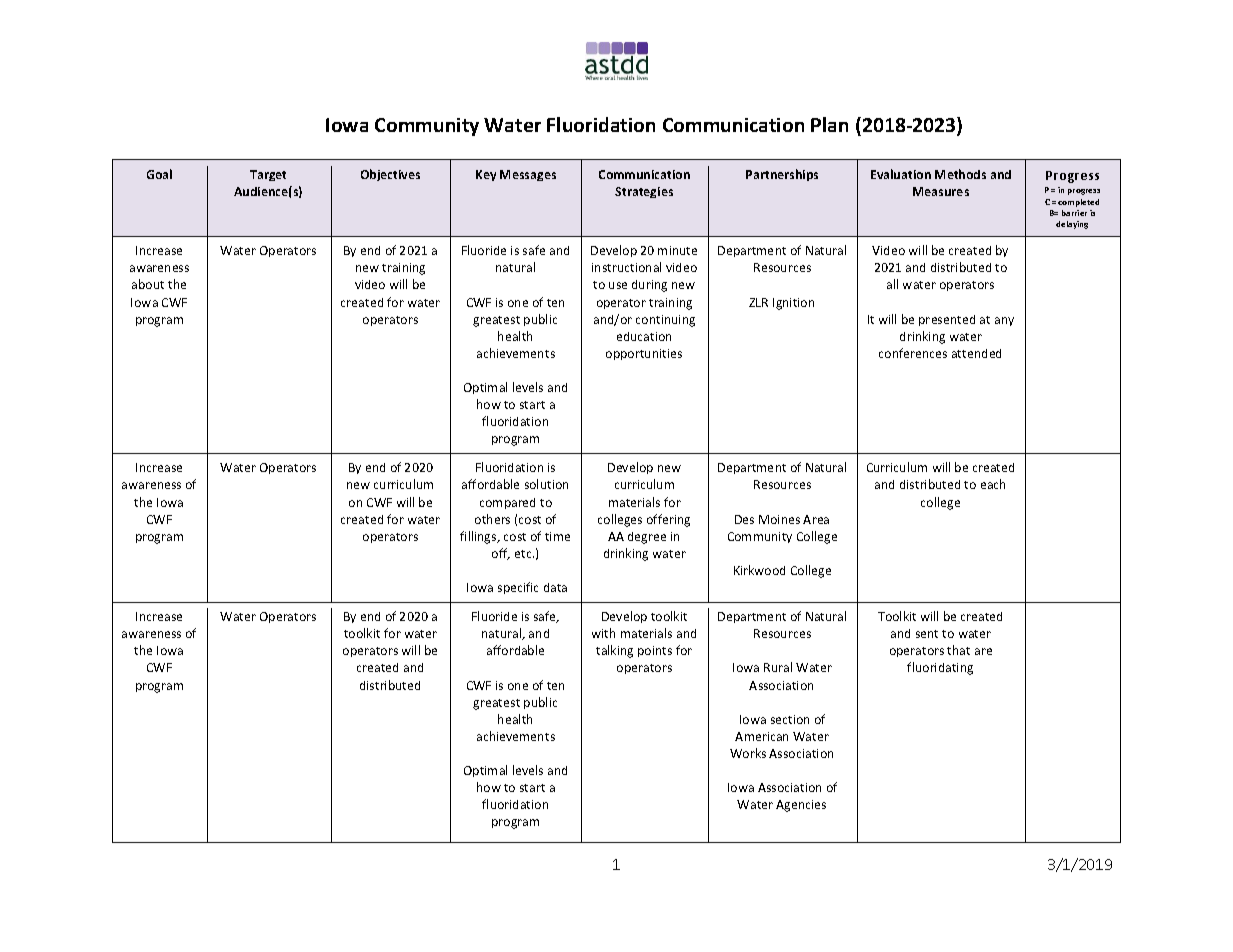 Image resolution: width=1233 pixels, height=952 pixels. Describe the element at coordinates (528, 175) in the image. I see `Messages` at that location.
